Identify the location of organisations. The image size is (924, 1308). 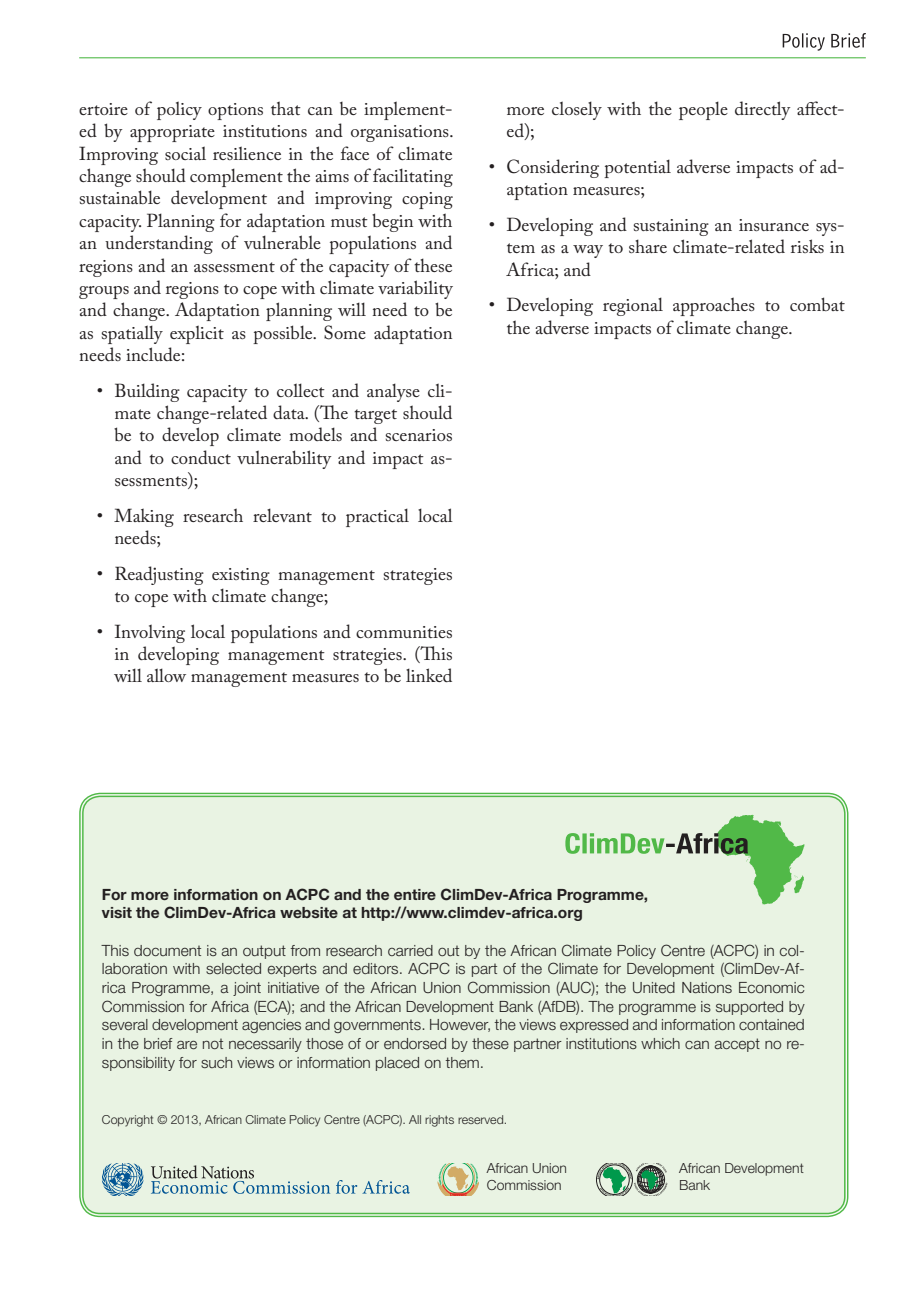
(401, 133).
